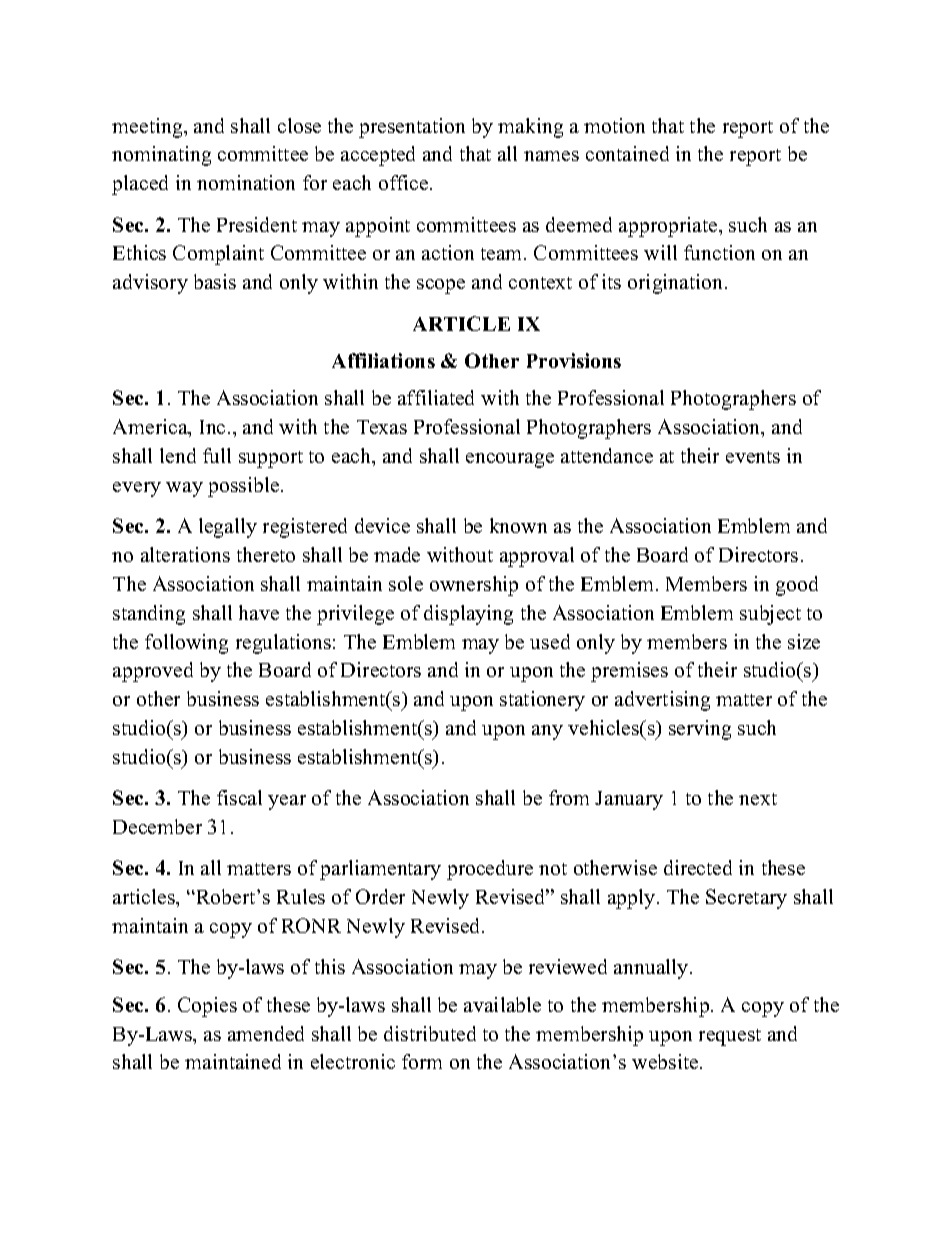  What do you see at coordinates (474, 586) in the screenshot?
I see `ownership` at bounding box center [474, 586].
